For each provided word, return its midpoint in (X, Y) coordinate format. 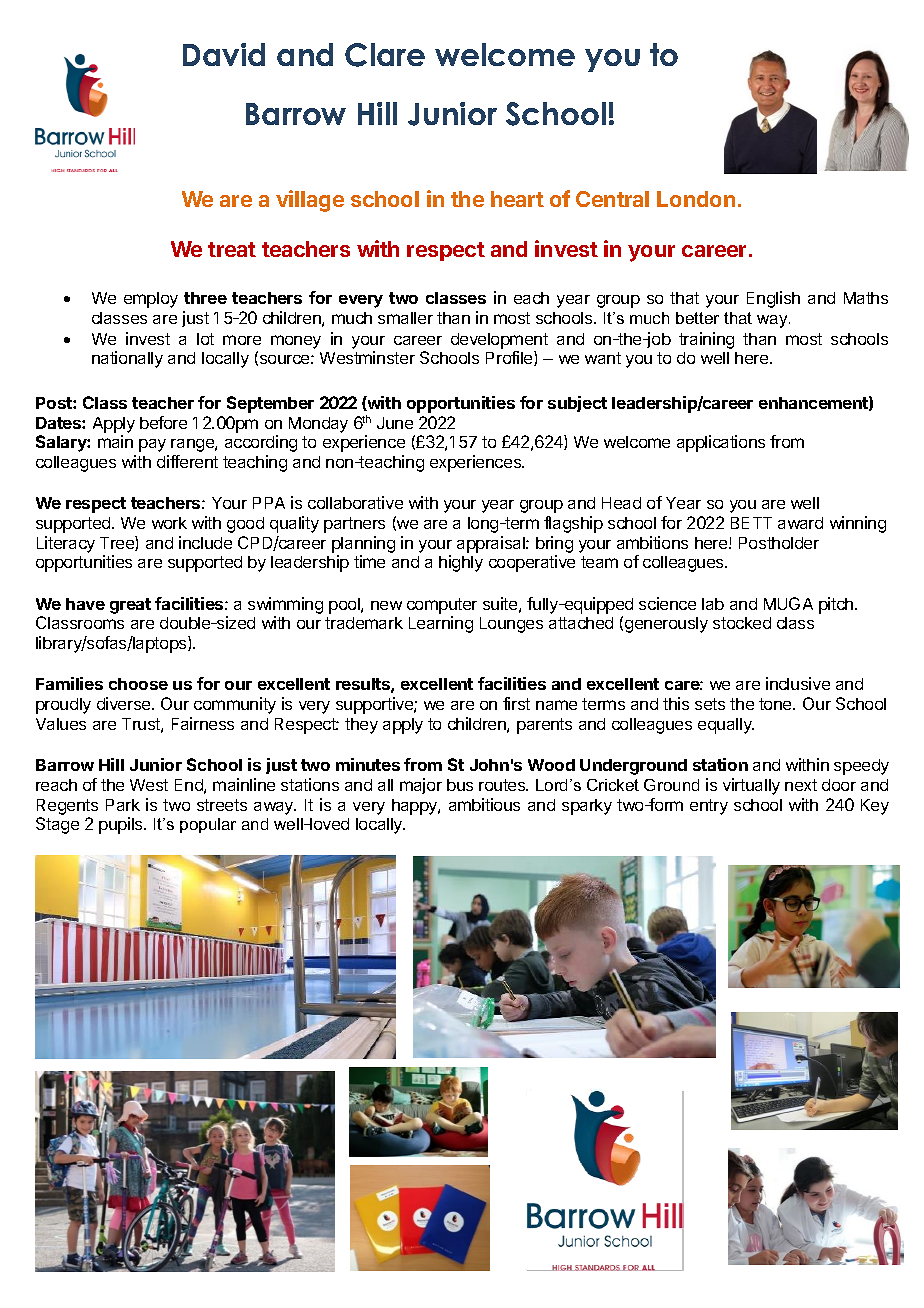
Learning (441, 624)
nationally (127, 359)
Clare (385, 55)
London (696, 199)
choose (138, 684)
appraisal (492, 544)
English (773, 299)
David (224, 54)
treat (232, 249)
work (169, 523)
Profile (510, 358)
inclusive (798, 683)
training (706, 340)
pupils (122, 825)
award (800, 523)
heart (517, 199)
